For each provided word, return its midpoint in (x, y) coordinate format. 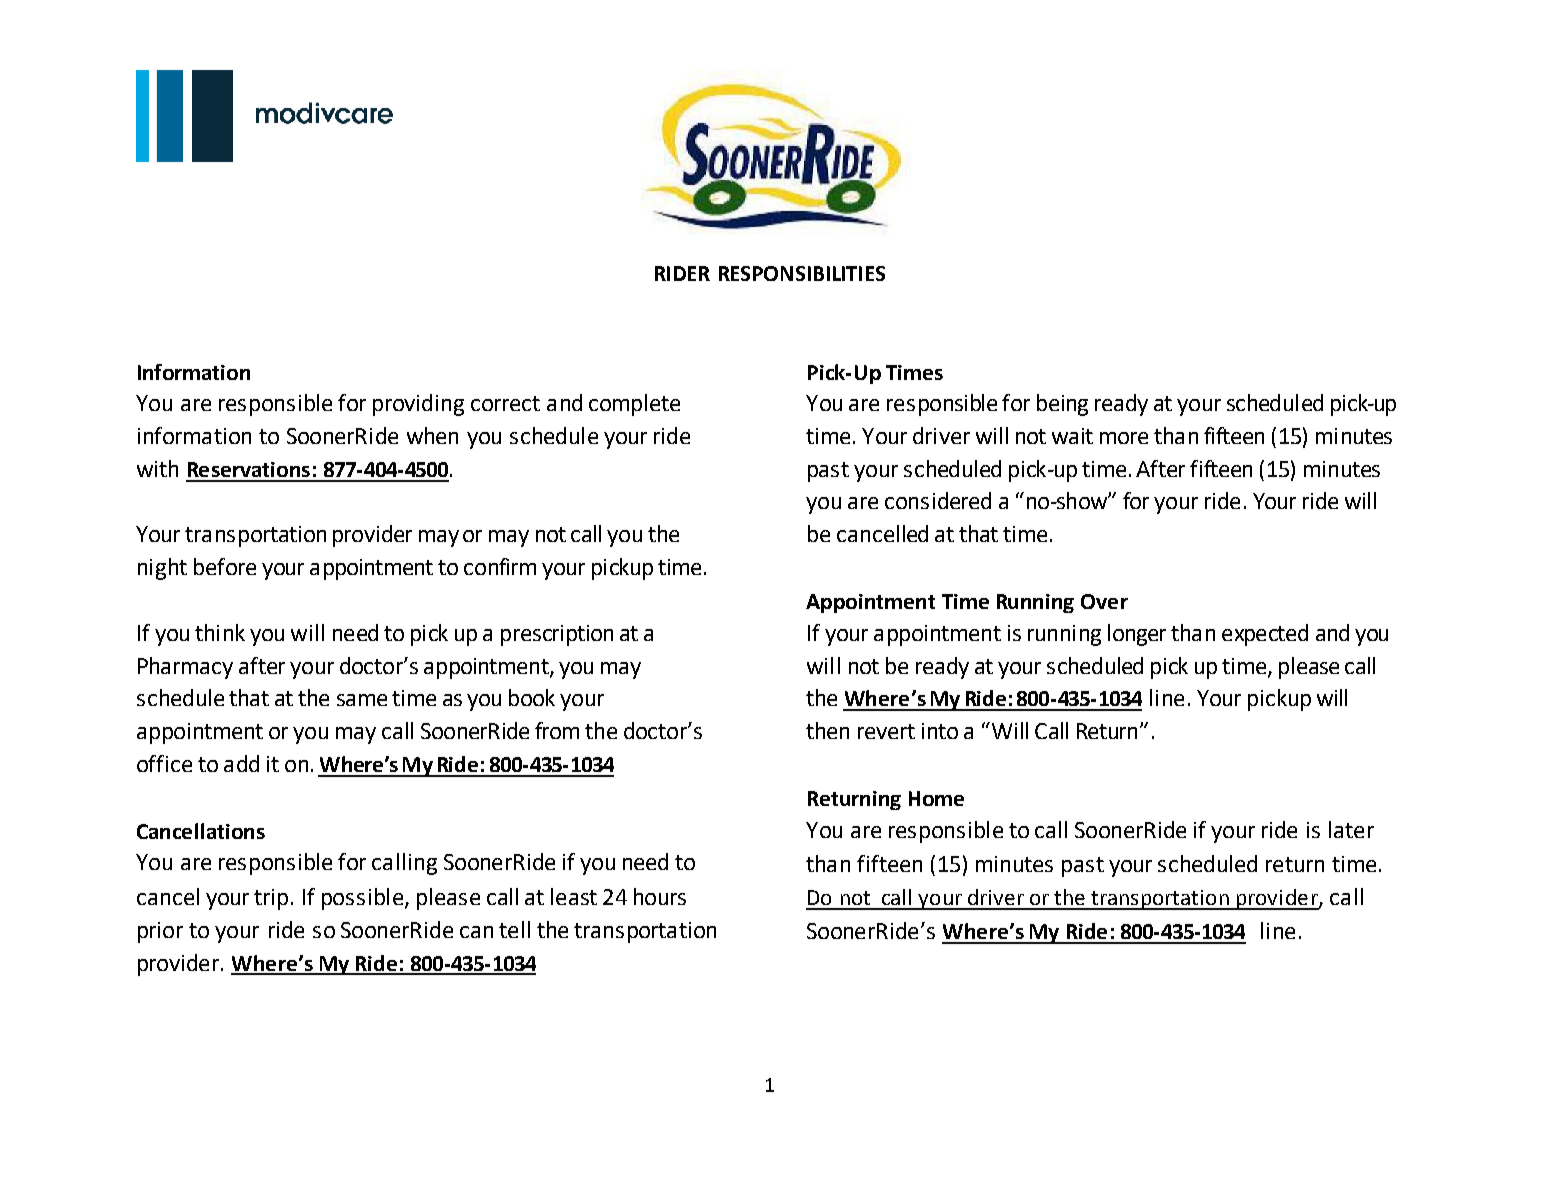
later (1351, 829)
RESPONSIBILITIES (802, 273)
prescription (557, 635)
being (1062, 405)
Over (1104, 601)
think (220, 632)
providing (418, 405)
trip (271, 899)
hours (660, 896)
